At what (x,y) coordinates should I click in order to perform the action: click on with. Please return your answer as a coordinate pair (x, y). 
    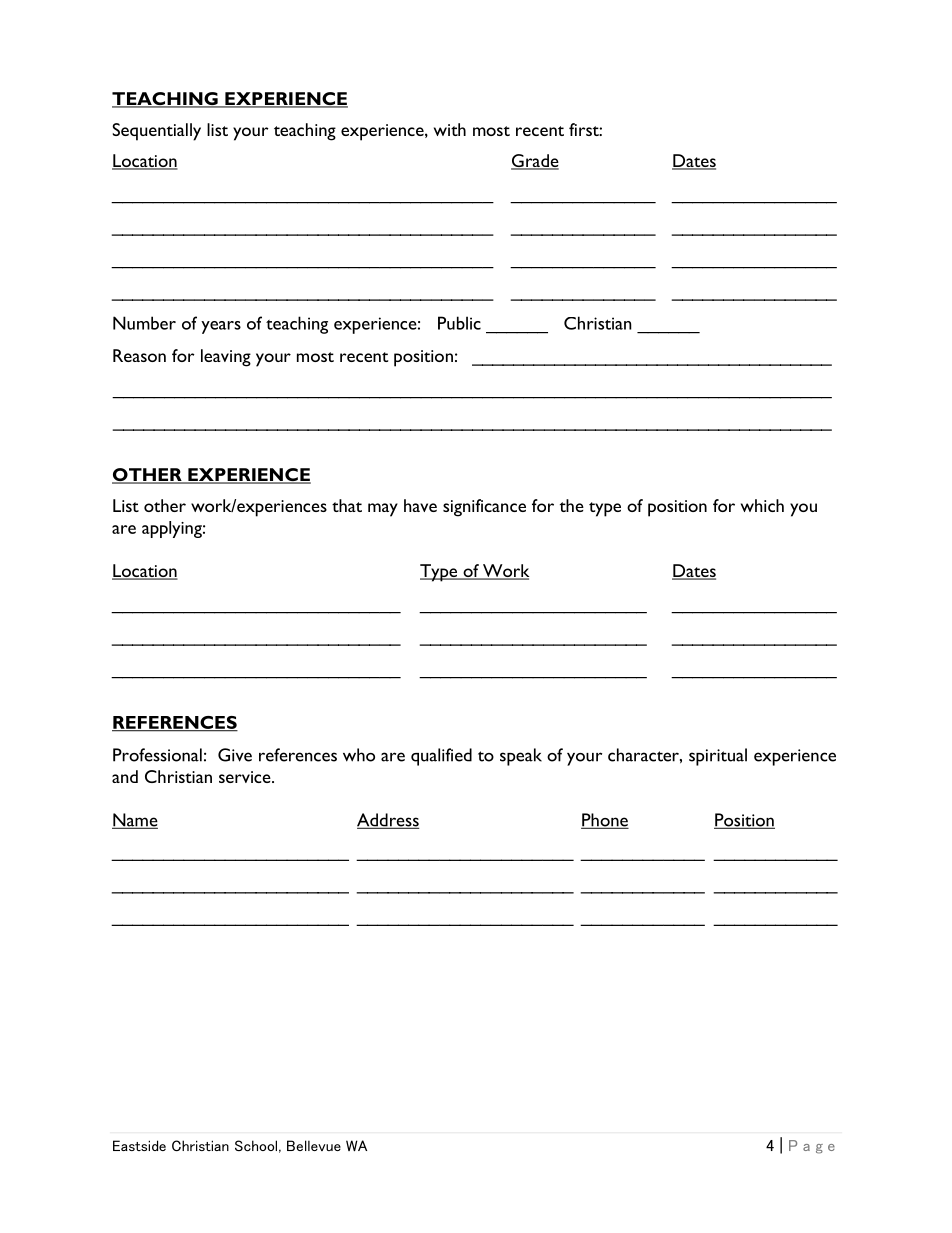
    Looking at the image, I should click on (450, 129).
